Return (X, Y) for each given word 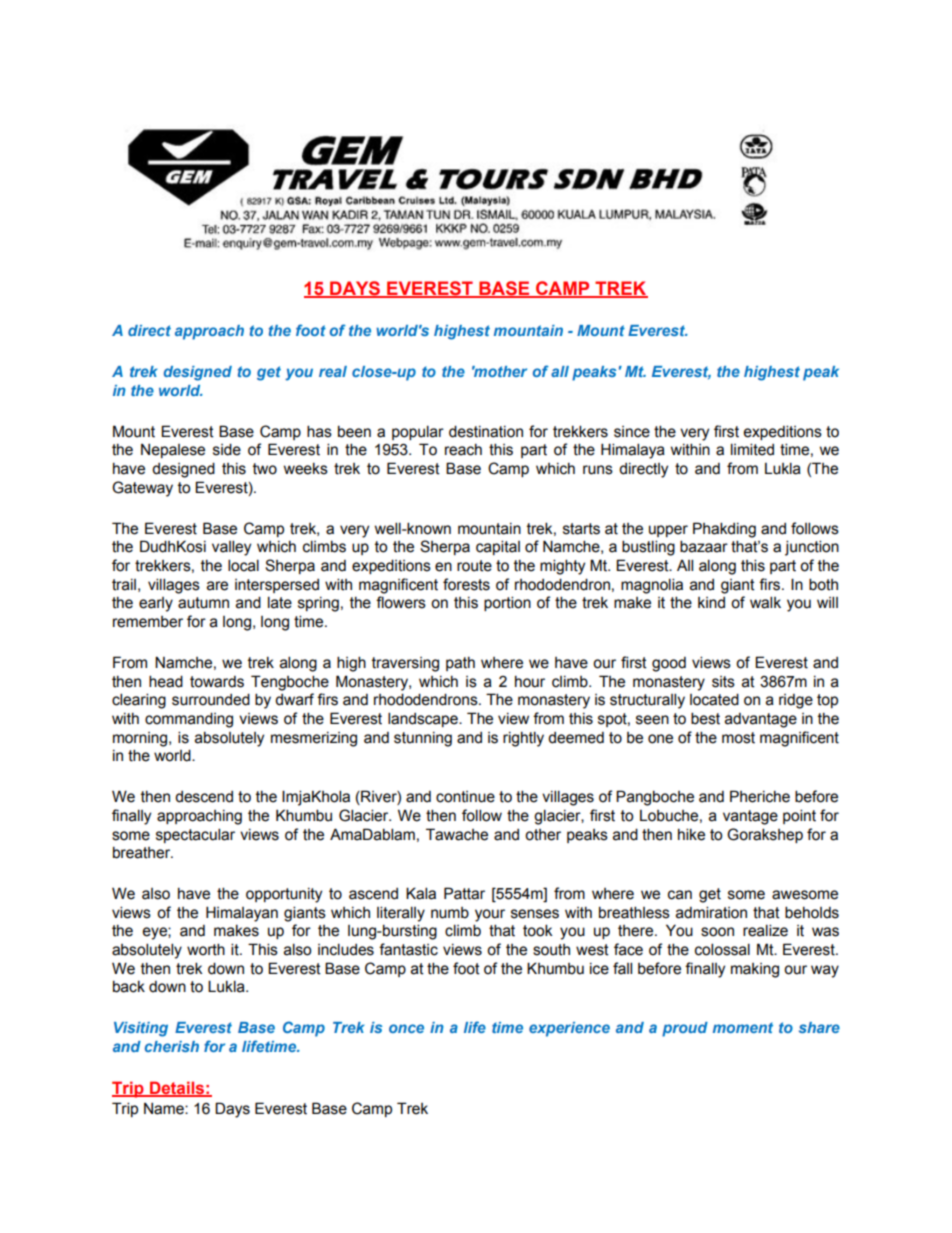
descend (204, 797)
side (227, 449)
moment (743, 1027)
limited (752, 449)
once (406, 1028)
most (738, 738)
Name (165, 1109)
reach (463, 450)
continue (465, 797)
